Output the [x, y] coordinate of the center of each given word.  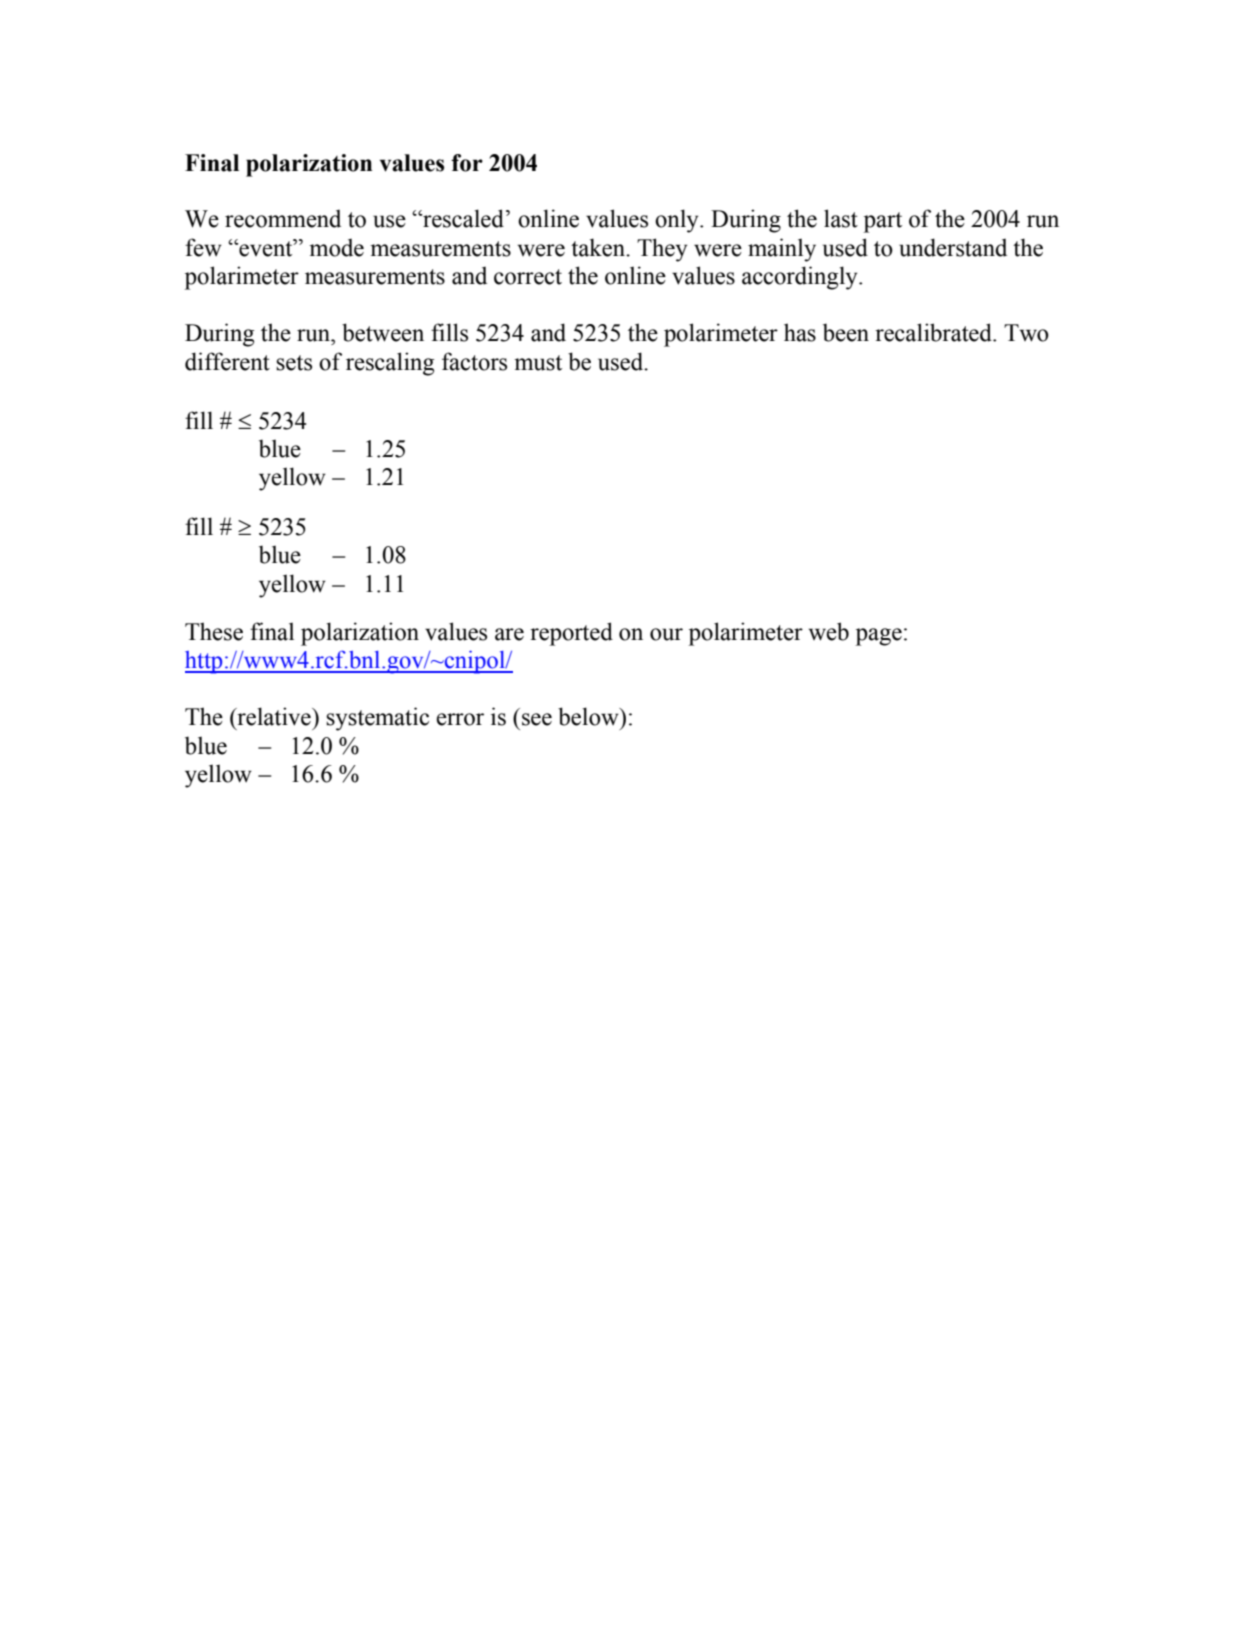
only [678, 221]
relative [274, 716]
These [214, 631]
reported [571, 634]
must [538, 363]
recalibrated [934, 332]
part [883, 222]
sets [294, 363]
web [828, 631]
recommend [283, 218]
